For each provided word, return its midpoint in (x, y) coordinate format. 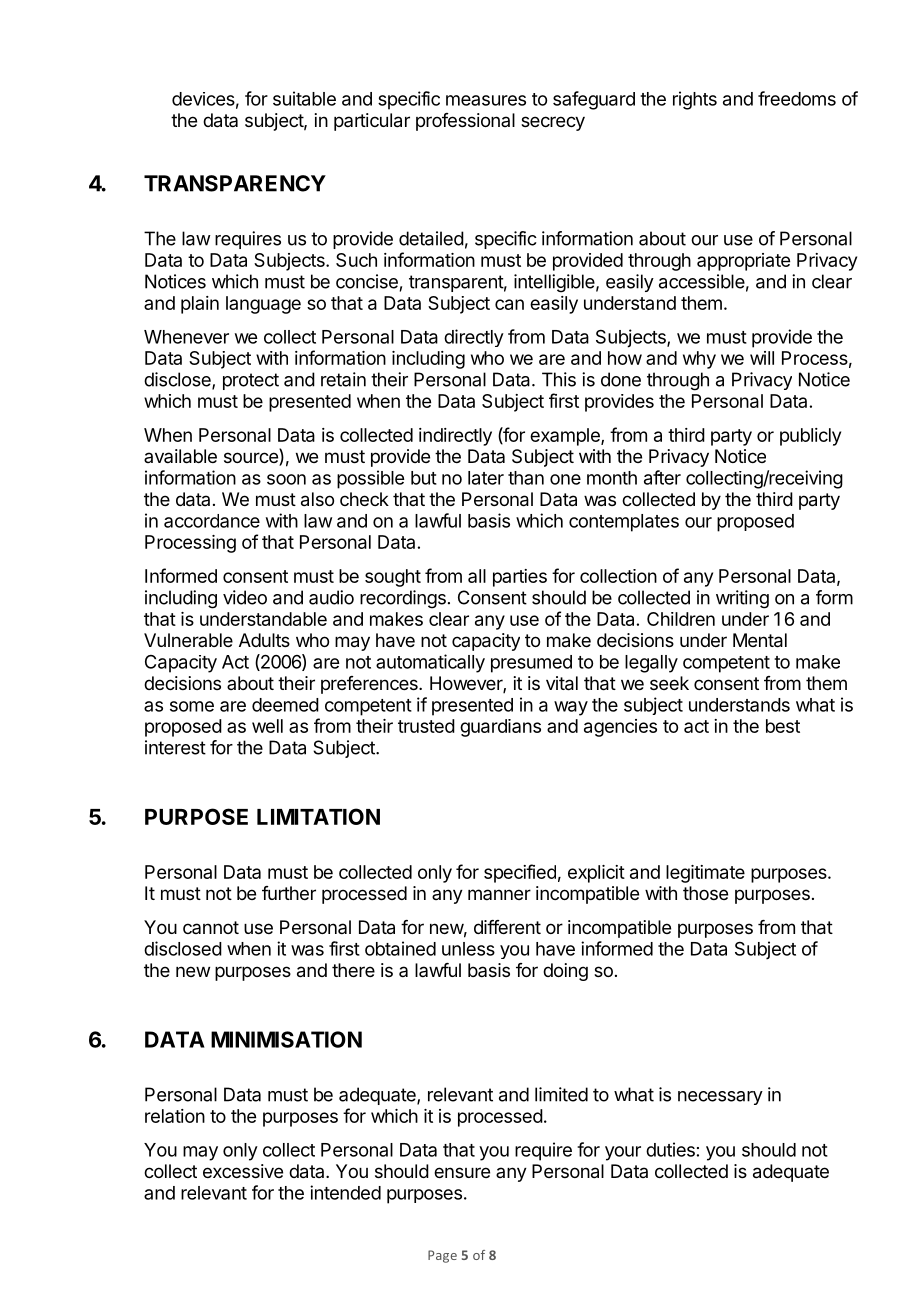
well (267, 726)
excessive (243, 1171)
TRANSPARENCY (235, 183)
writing (742, 599)
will (762, 358)
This (559, 379)
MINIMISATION (286, 1039)
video (245, 597)
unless (468, 949)
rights (695, 100)
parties (520, 578)
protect (251, 381)
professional (465, 122)
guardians (500, 728)
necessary (720, 1098)
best (783, 726)
